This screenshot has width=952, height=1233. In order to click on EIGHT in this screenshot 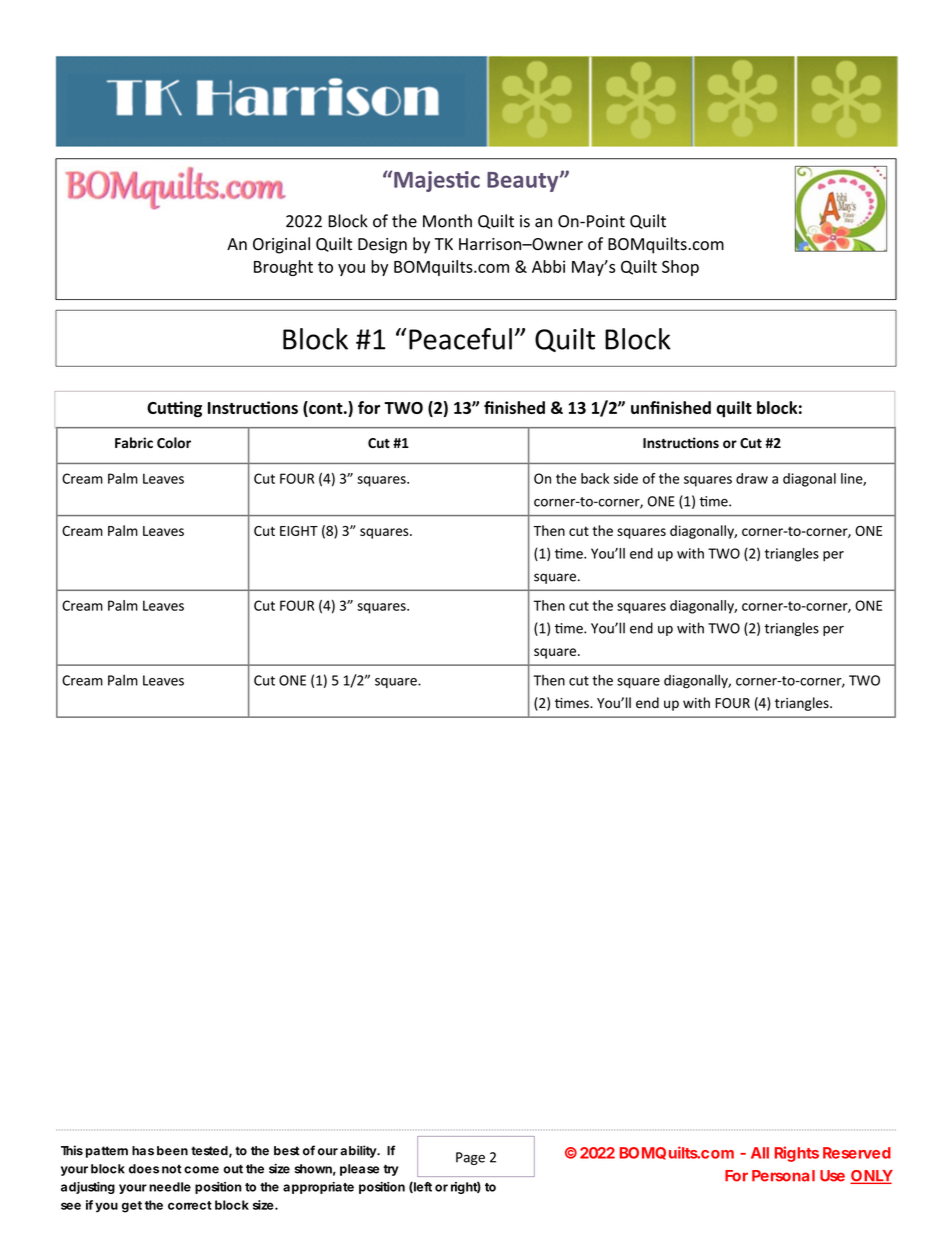, I will do `click(299, 531)`.
